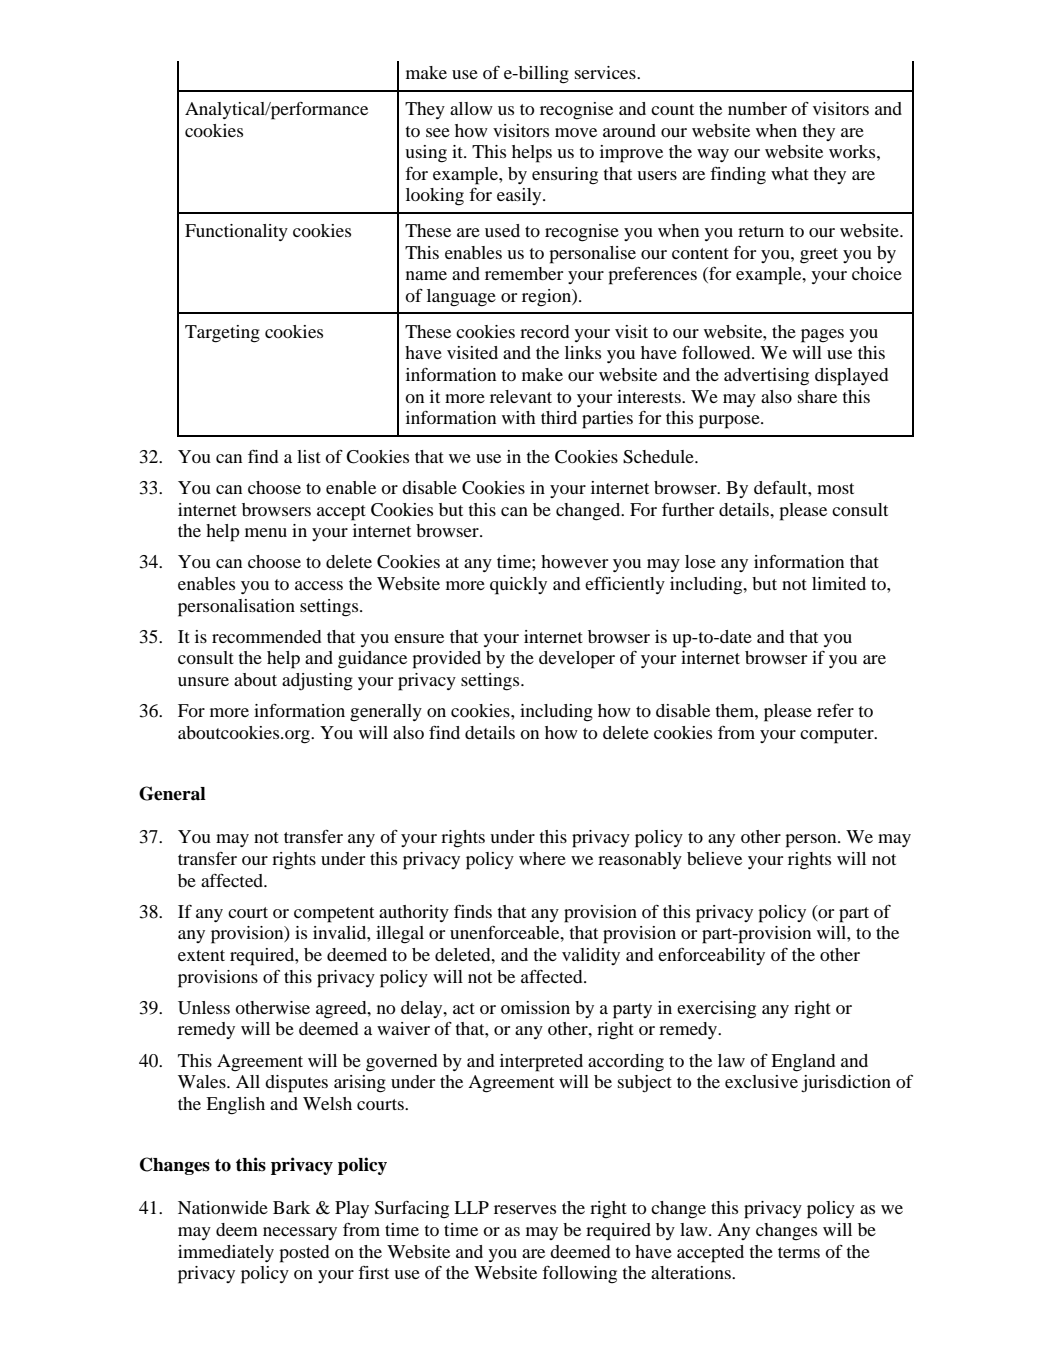  What do you see at coordinates (334, 915) in the screenshot?
I see `competent` at bounding box center [334, 915].
